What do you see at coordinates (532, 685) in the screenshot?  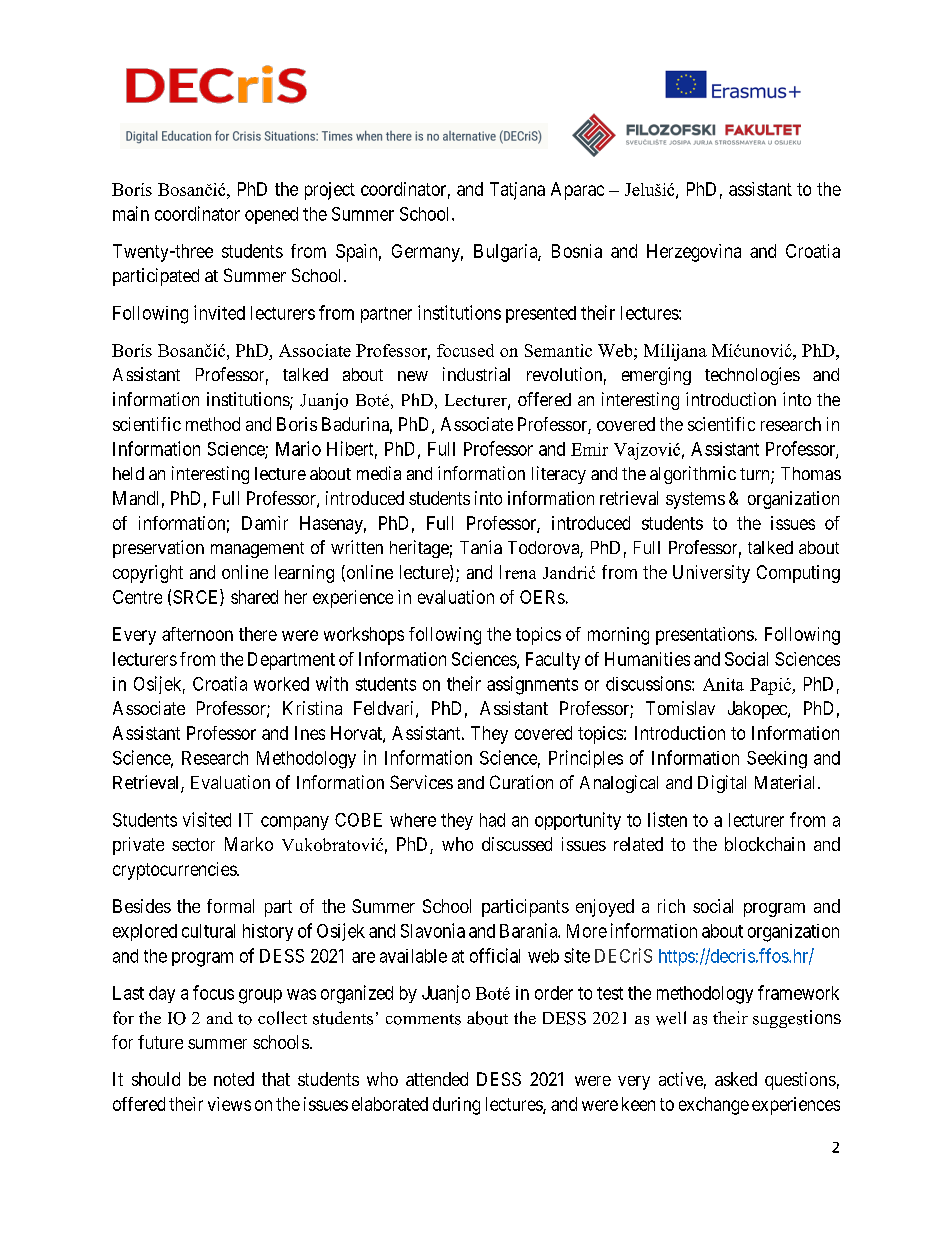 I see `assignments` at bounding box center [532, 685].
